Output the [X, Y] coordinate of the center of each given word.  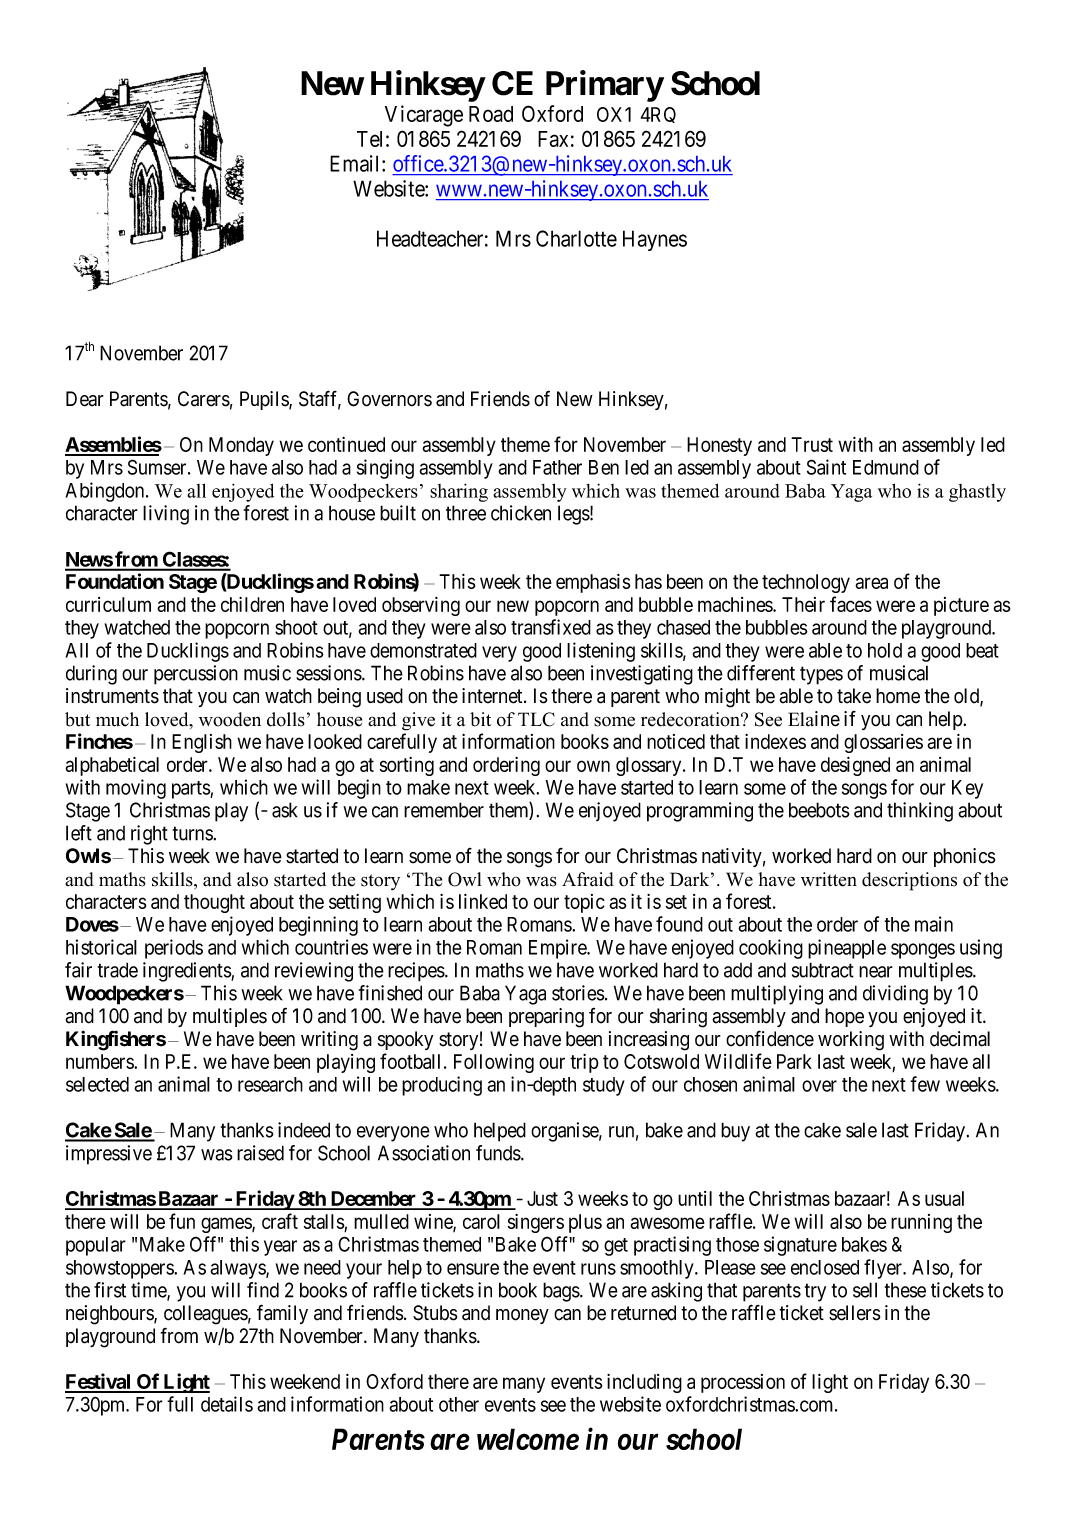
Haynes [655, 240]
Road [491, 114]
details [227, 1404]
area [871, 583]
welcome [528, 1439]
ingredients [187, 972]
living [166, 515]
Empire [558, 949]
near [876, 972]
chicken [521, 513]
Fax [553, 139]
